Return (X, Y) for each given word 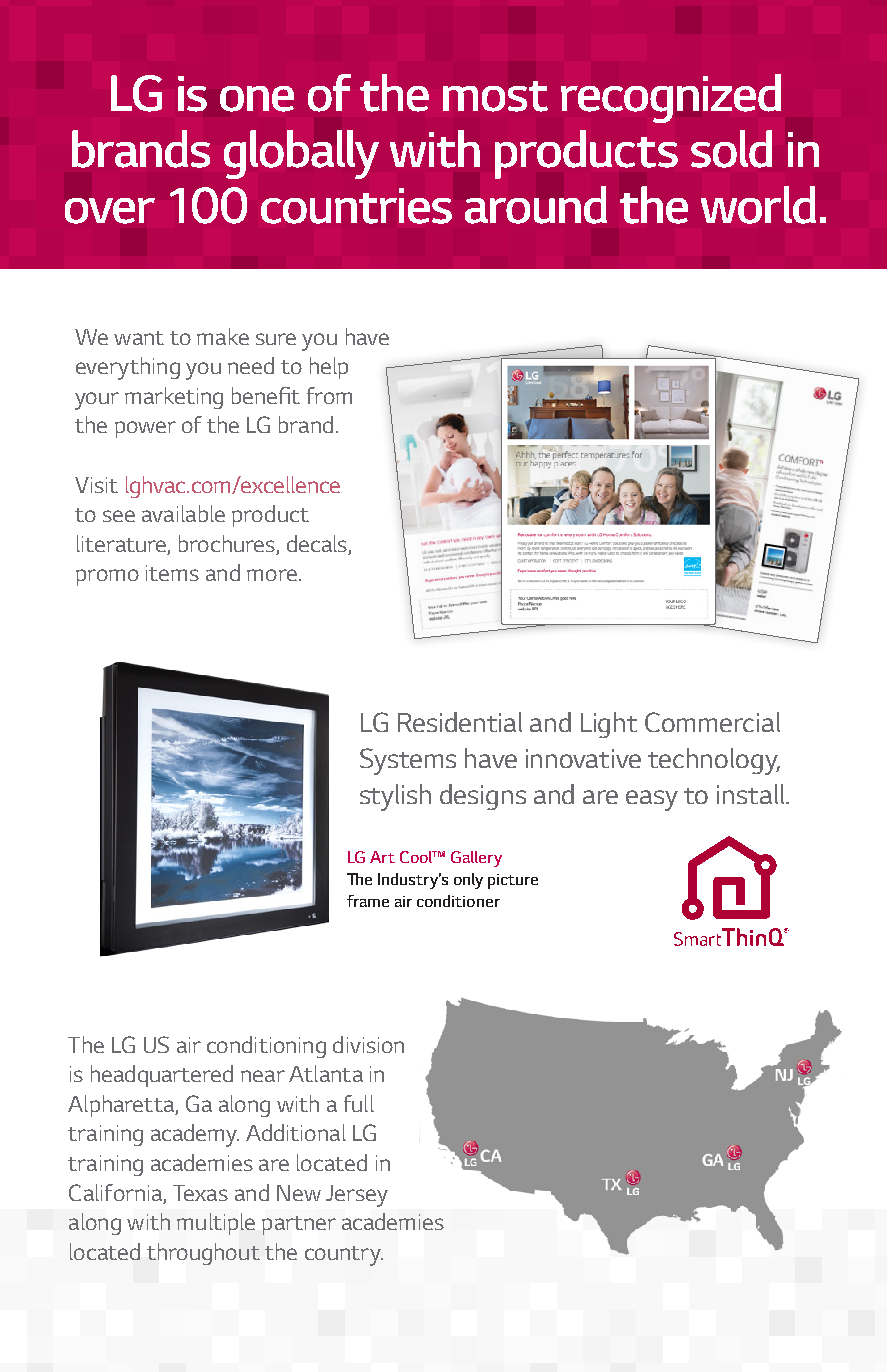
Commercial (712, 722)
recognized (671, 98)
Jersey (357, 1196)
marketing (174, 398)
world (758, 205)
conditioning (266, 1047)
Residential (460, 722)
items (172, 573)
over (110, 211)
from (329, 395)
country (344, 1256)
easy (652, 800)
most (495, 96)
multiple (216, 1224)
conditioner (458, 901)
